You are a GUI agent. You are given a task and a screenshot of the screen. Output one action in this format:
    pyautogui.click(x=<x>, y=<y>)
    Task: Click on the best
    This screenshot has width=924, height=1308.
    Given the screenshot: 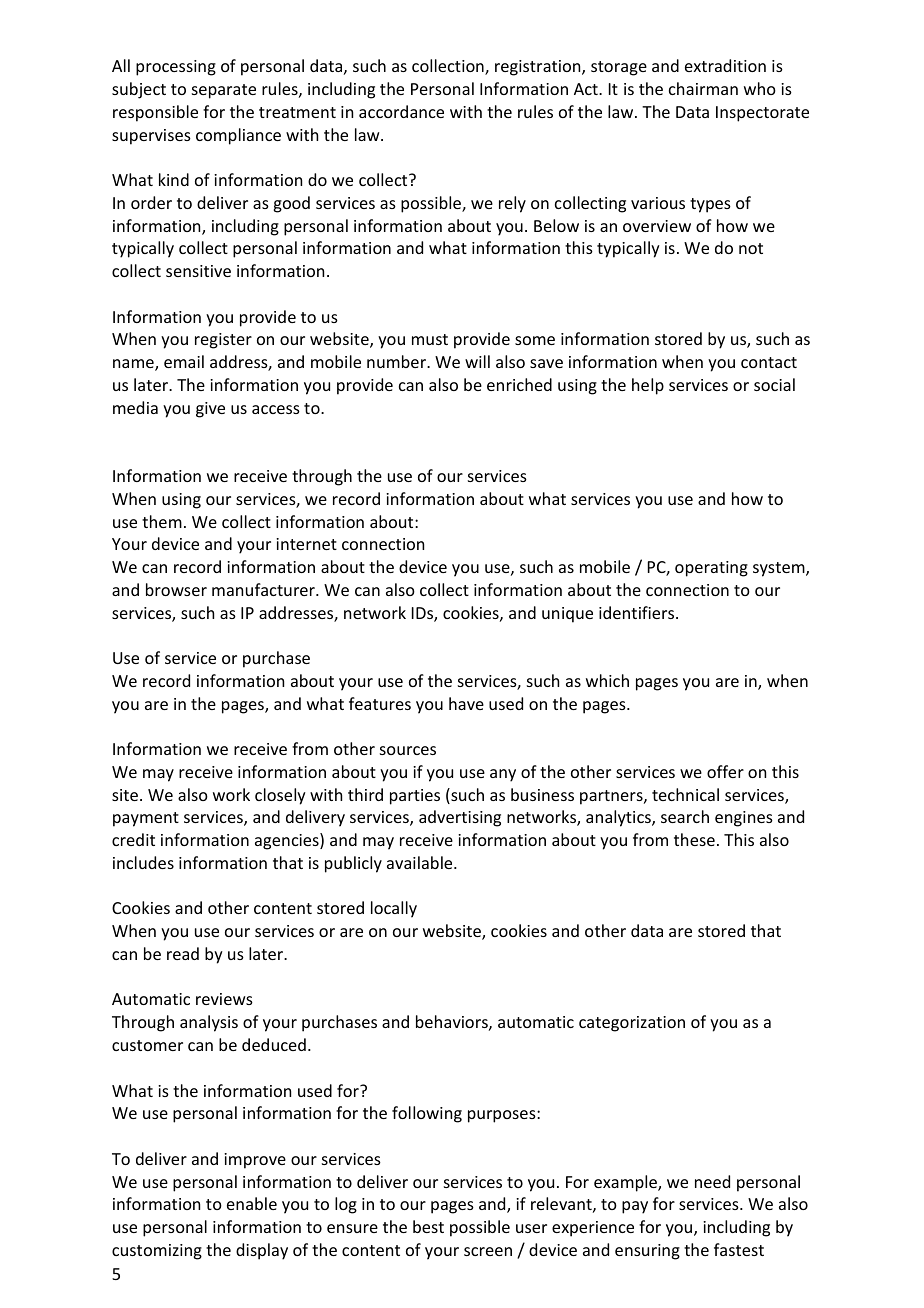 What is the action you would take?
    pyautogui.click(x=428, y=1226)
